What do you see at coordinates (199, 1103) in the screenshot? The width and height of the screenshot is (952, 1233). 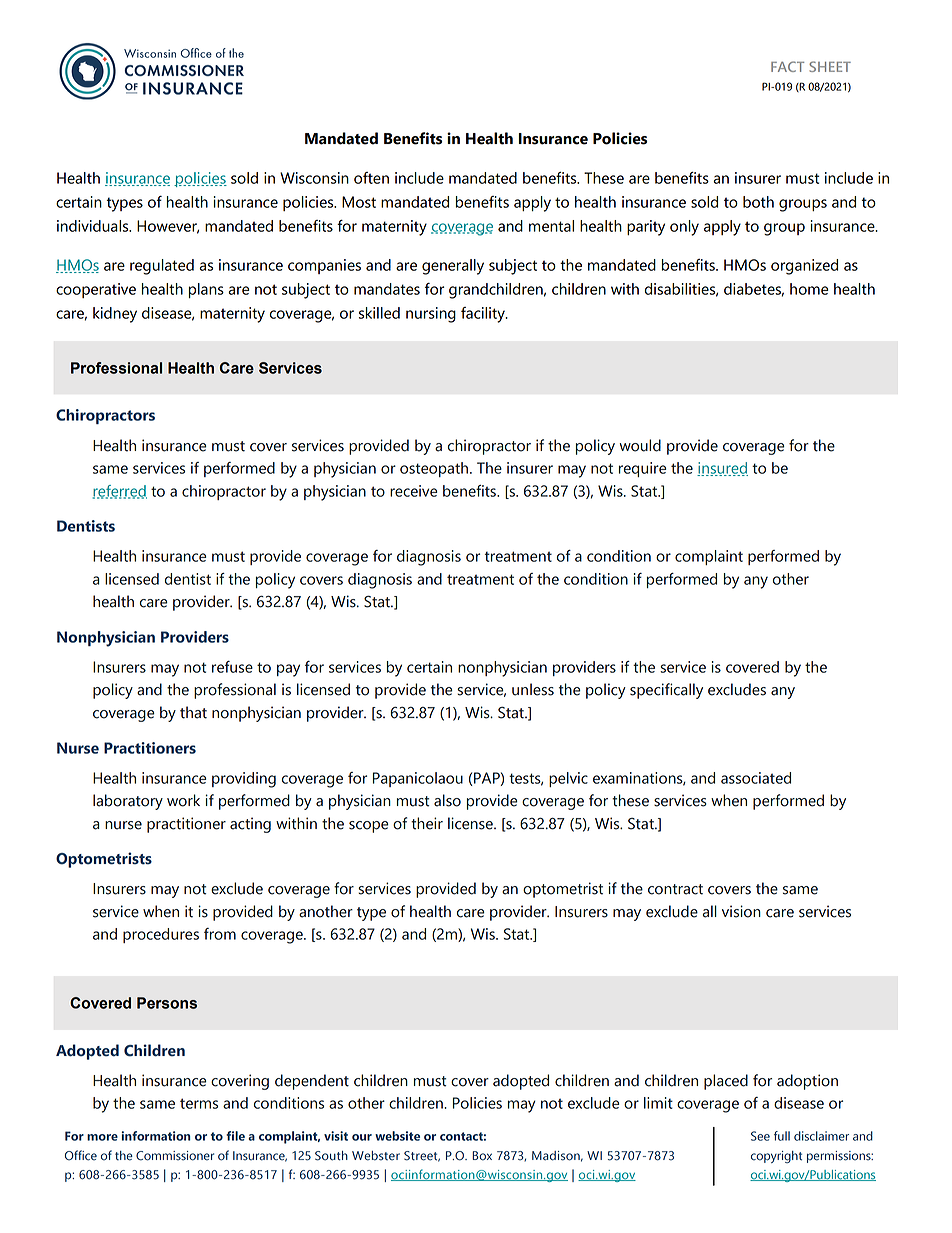 I see `terms` at bounding box center [199, 1103].
